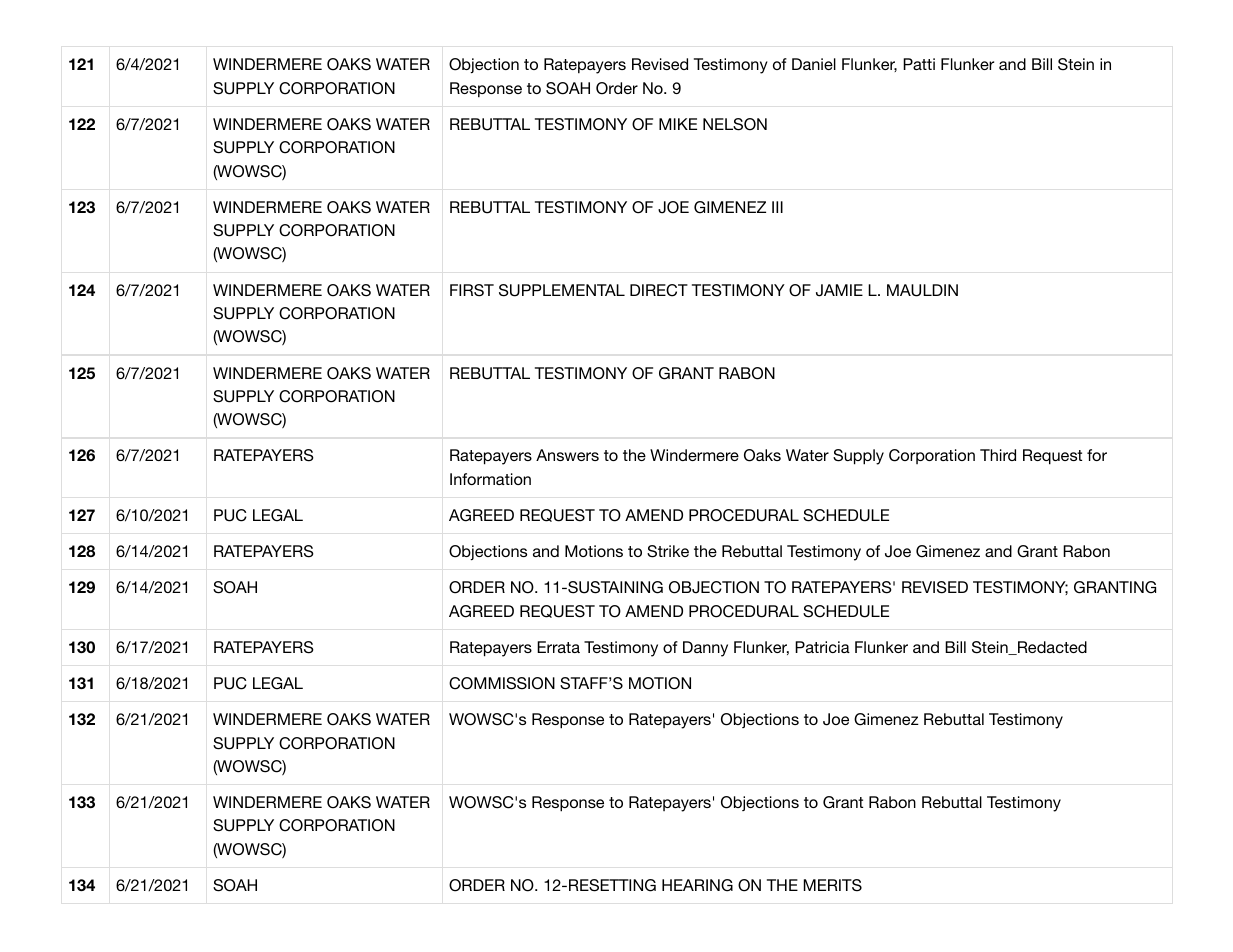 This document has height=952, width=1233. What do you see at coordinates (567, 455) in the document?
I see `Answers` at bounding box center [567, 455].
